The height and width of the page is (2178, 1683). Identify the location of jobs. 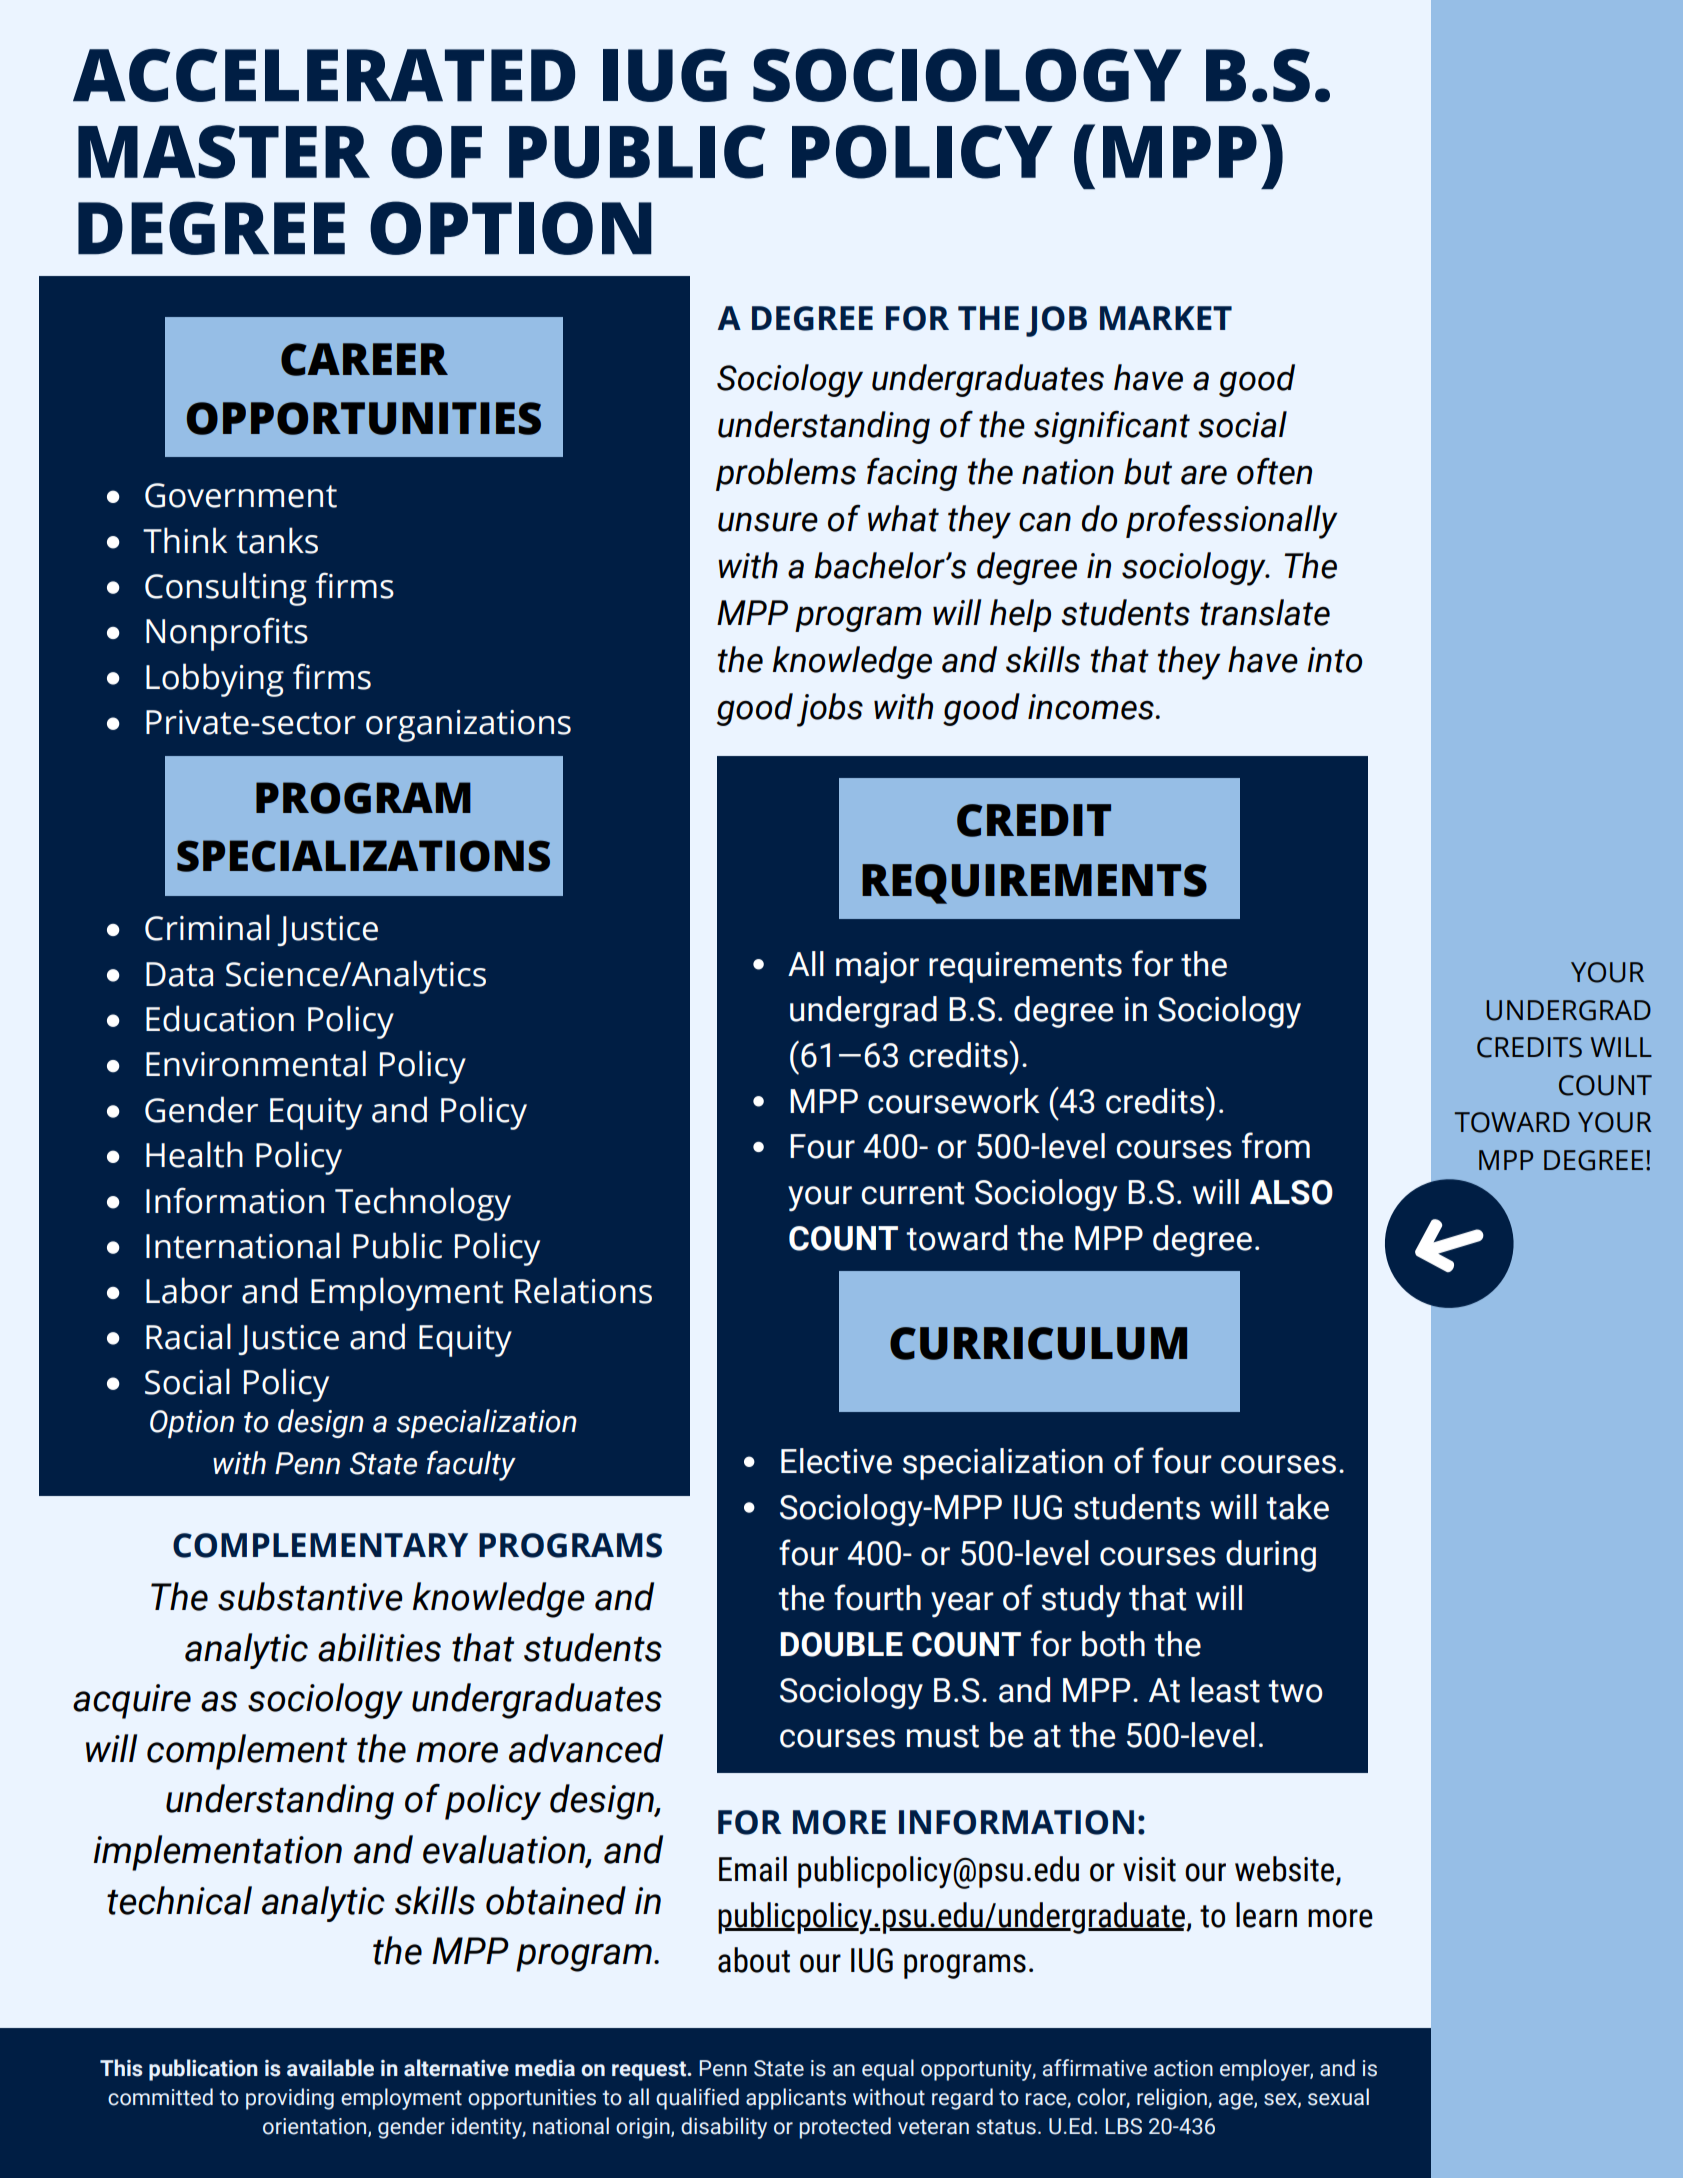
(830, 710).
